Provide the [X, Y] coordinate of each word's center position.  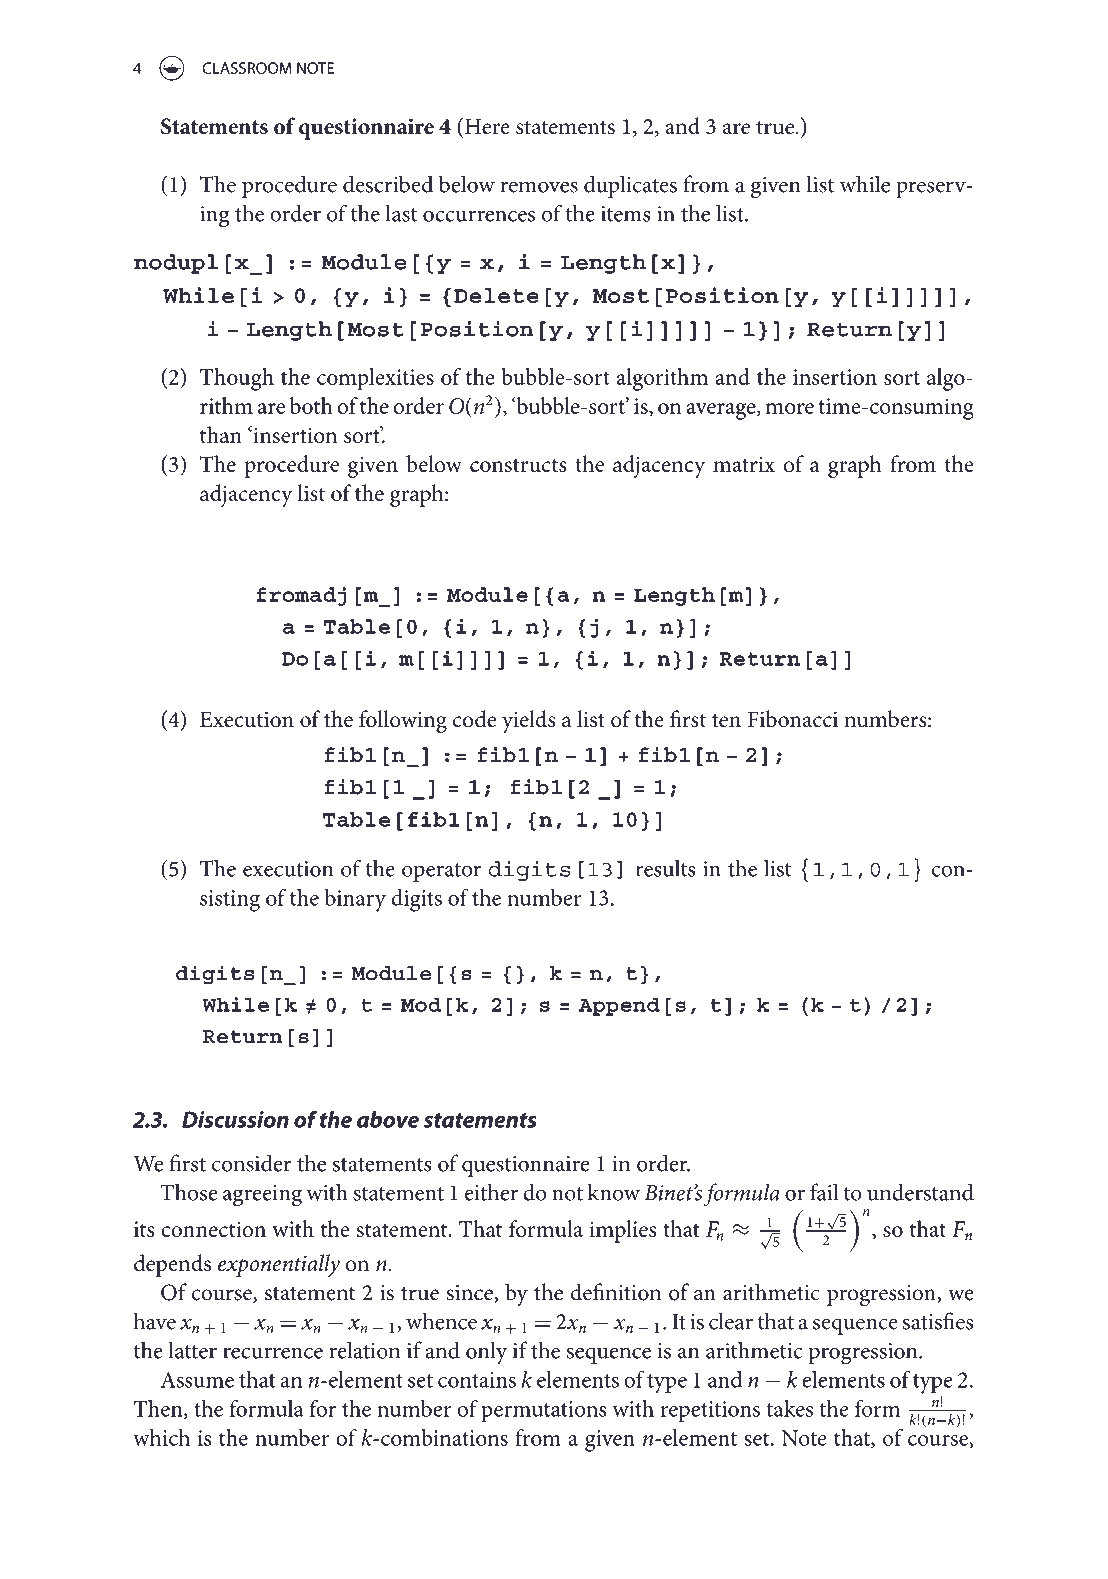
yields [529, 721]
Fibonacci [793, 719]
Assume [197, 1380]
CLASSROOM [247, 68]
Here [487, 126]
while [865, 184]
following [403, 721]
